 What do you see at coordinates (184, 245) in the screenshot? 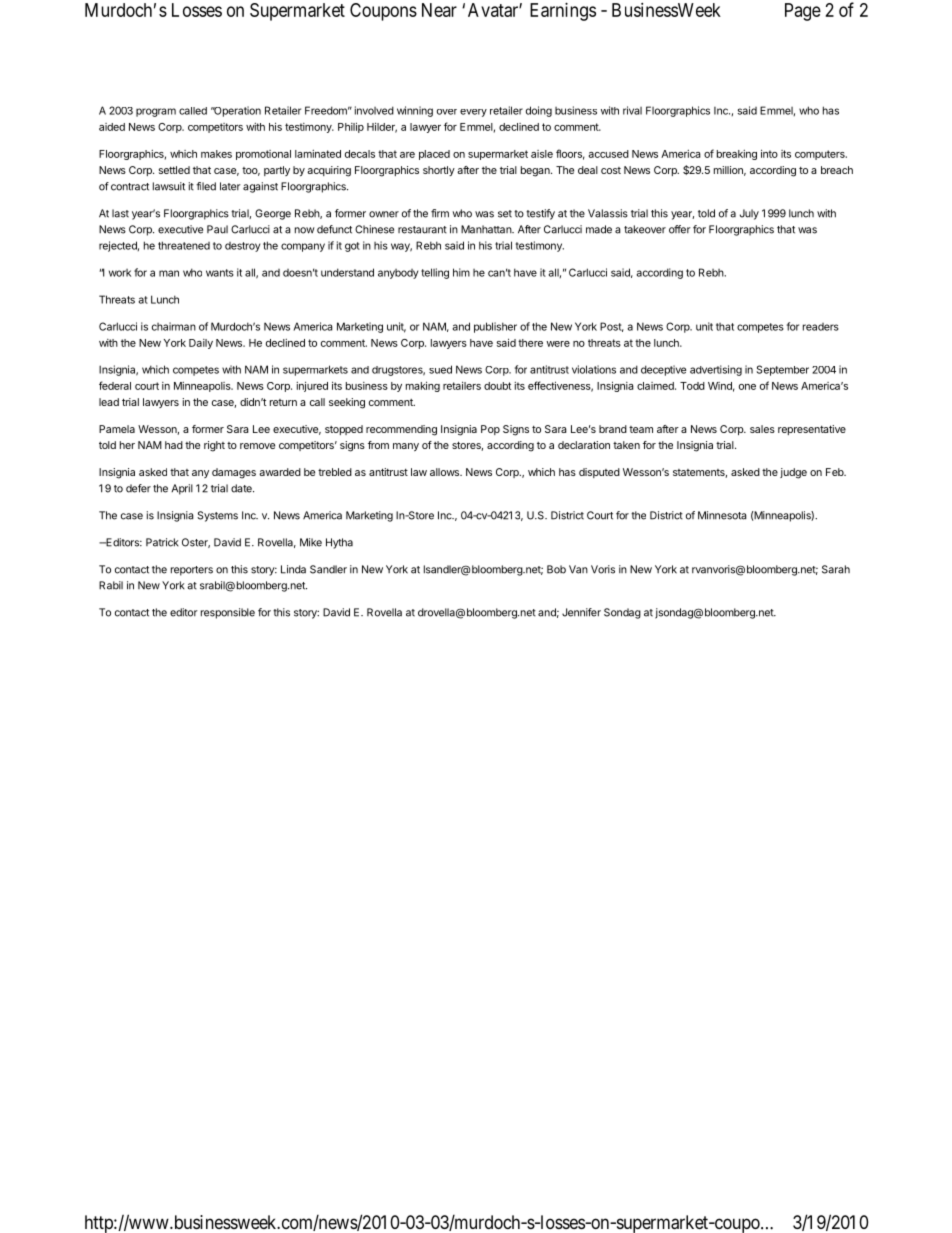
I see `threatened` at bounding box center [184, 245].
